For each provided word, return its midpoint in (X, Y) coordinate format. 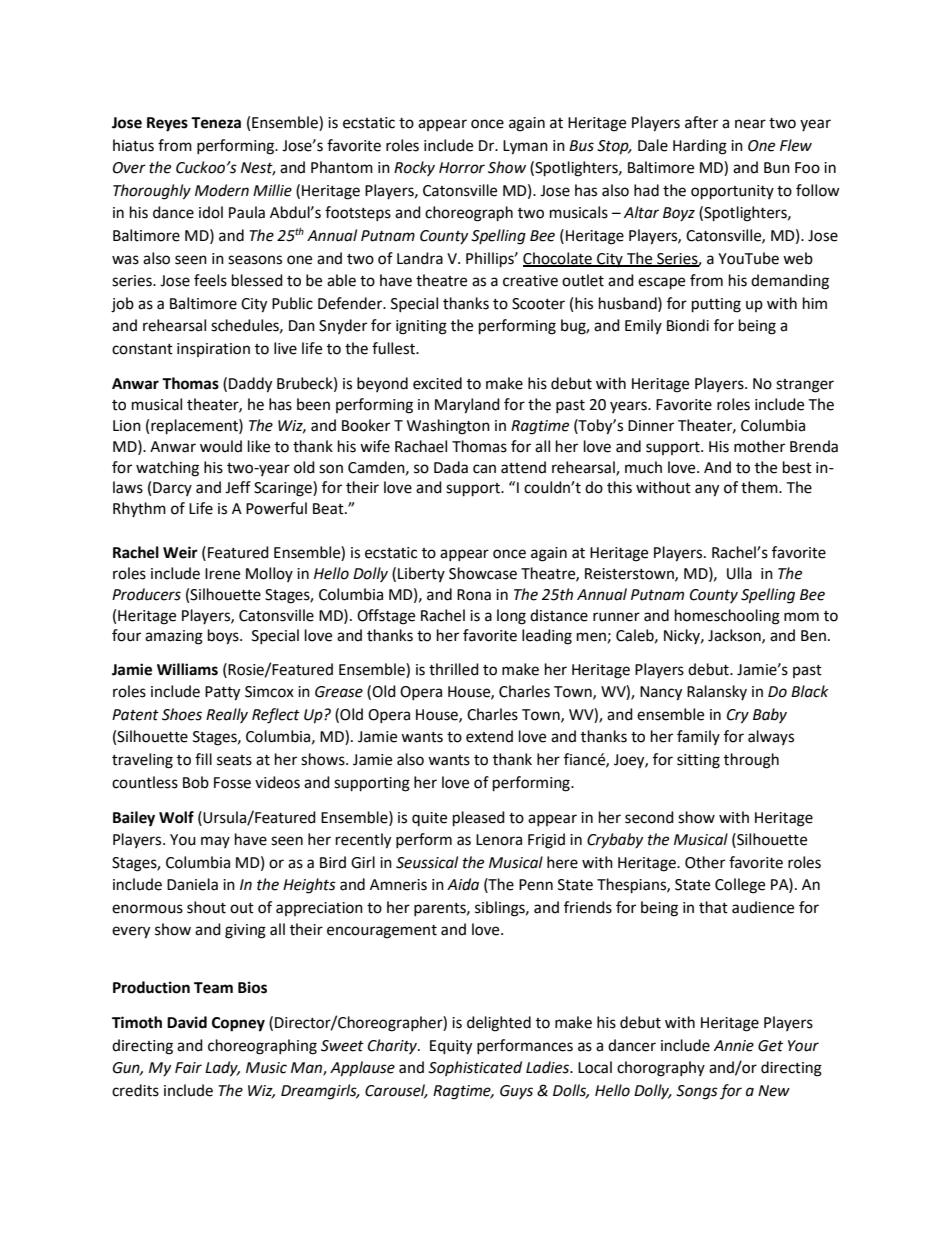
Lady (222, 1069)
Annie (734, 1046)
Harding (700, 147)
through (751, 761)
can (484, 469)
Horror (462, 168)
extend (489, 736)
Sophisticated (475, 1068)
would (221, 446)
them (760, 487)
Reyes (167, 124)
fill (203, 759)
